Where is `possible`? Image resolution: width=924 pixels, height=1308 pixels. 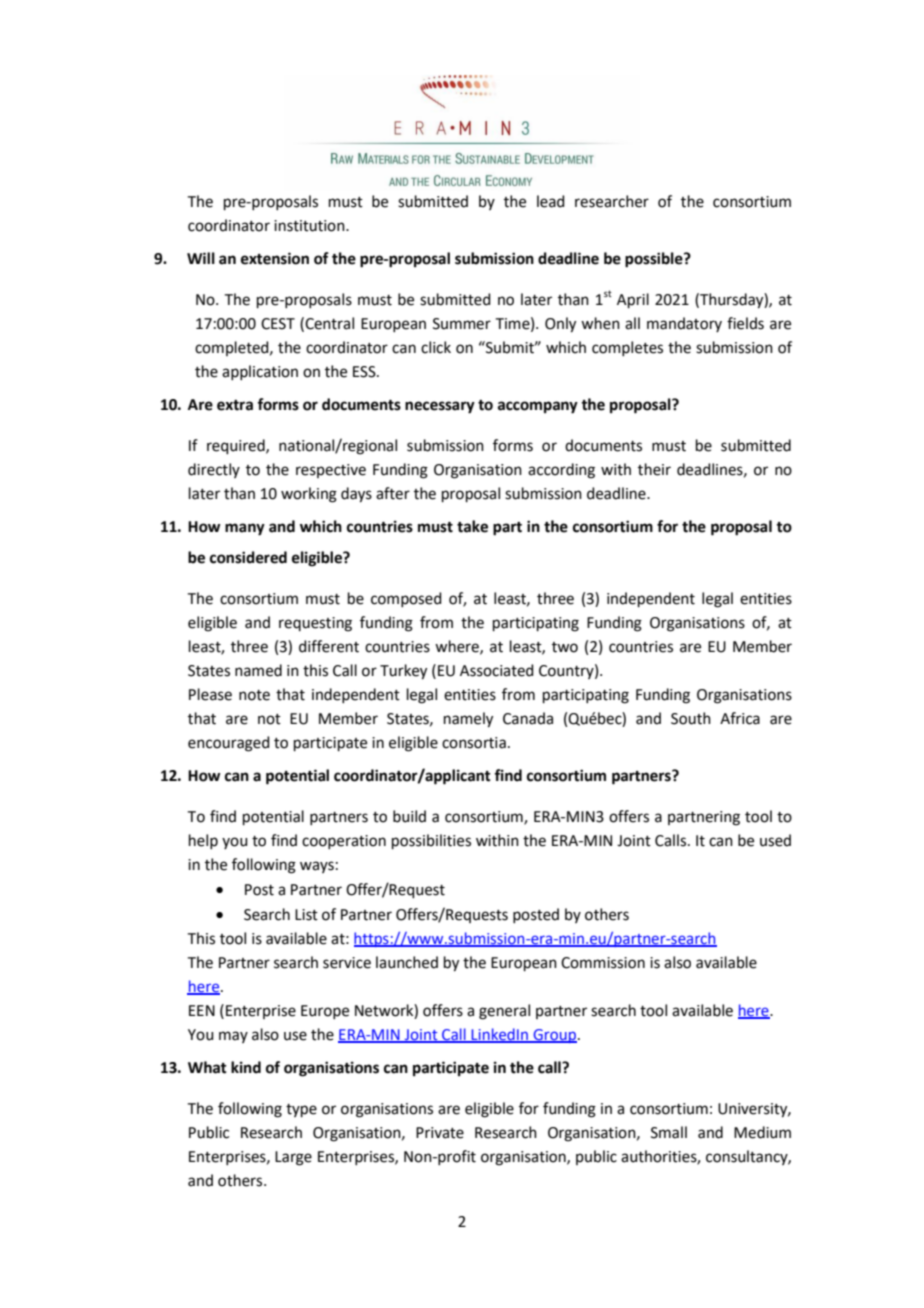
possible is located at coordinates (655, 260).
